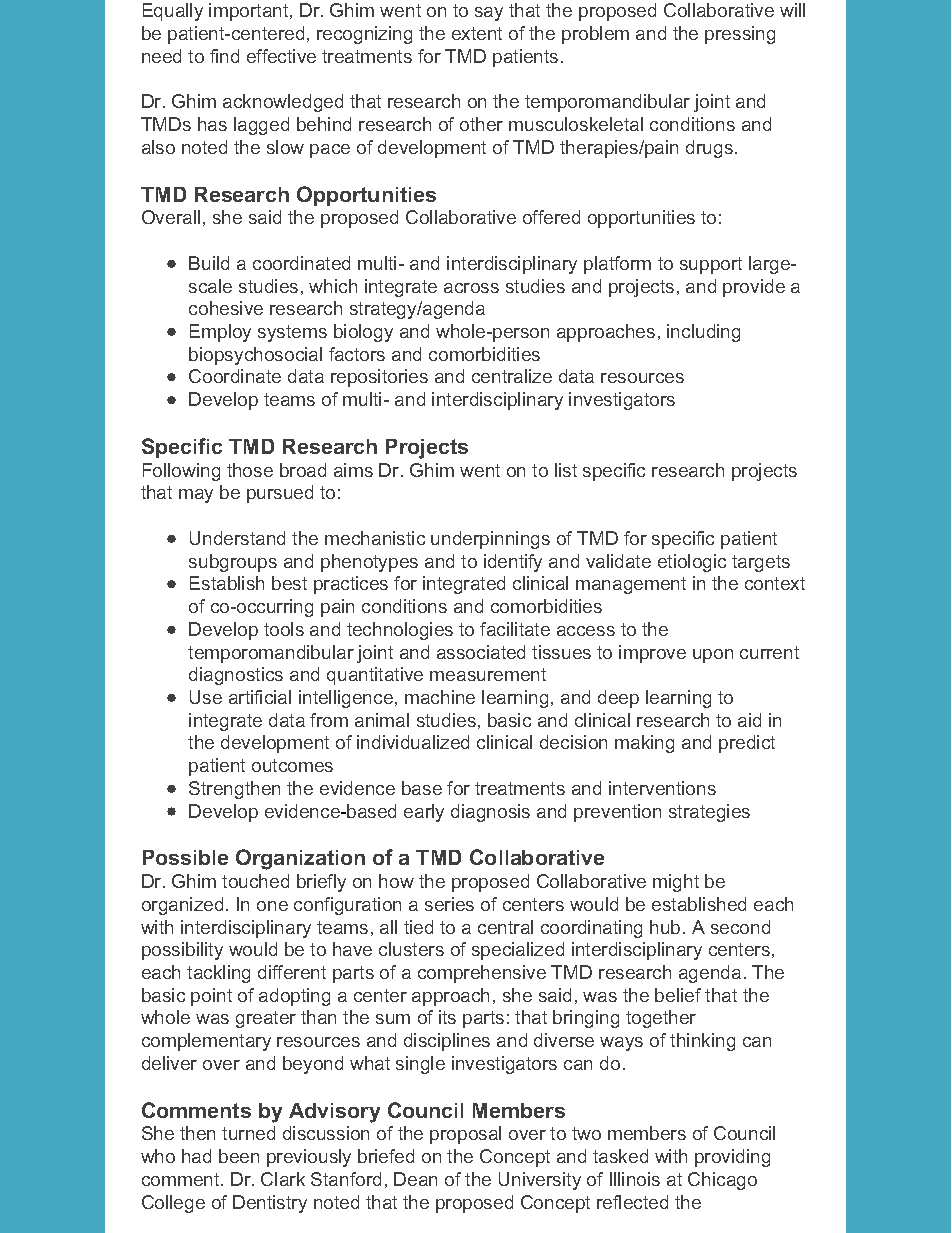  What do you see at coordinates (239, 1156) in the document?
I see `been` at bounding box center [239, 1156].
